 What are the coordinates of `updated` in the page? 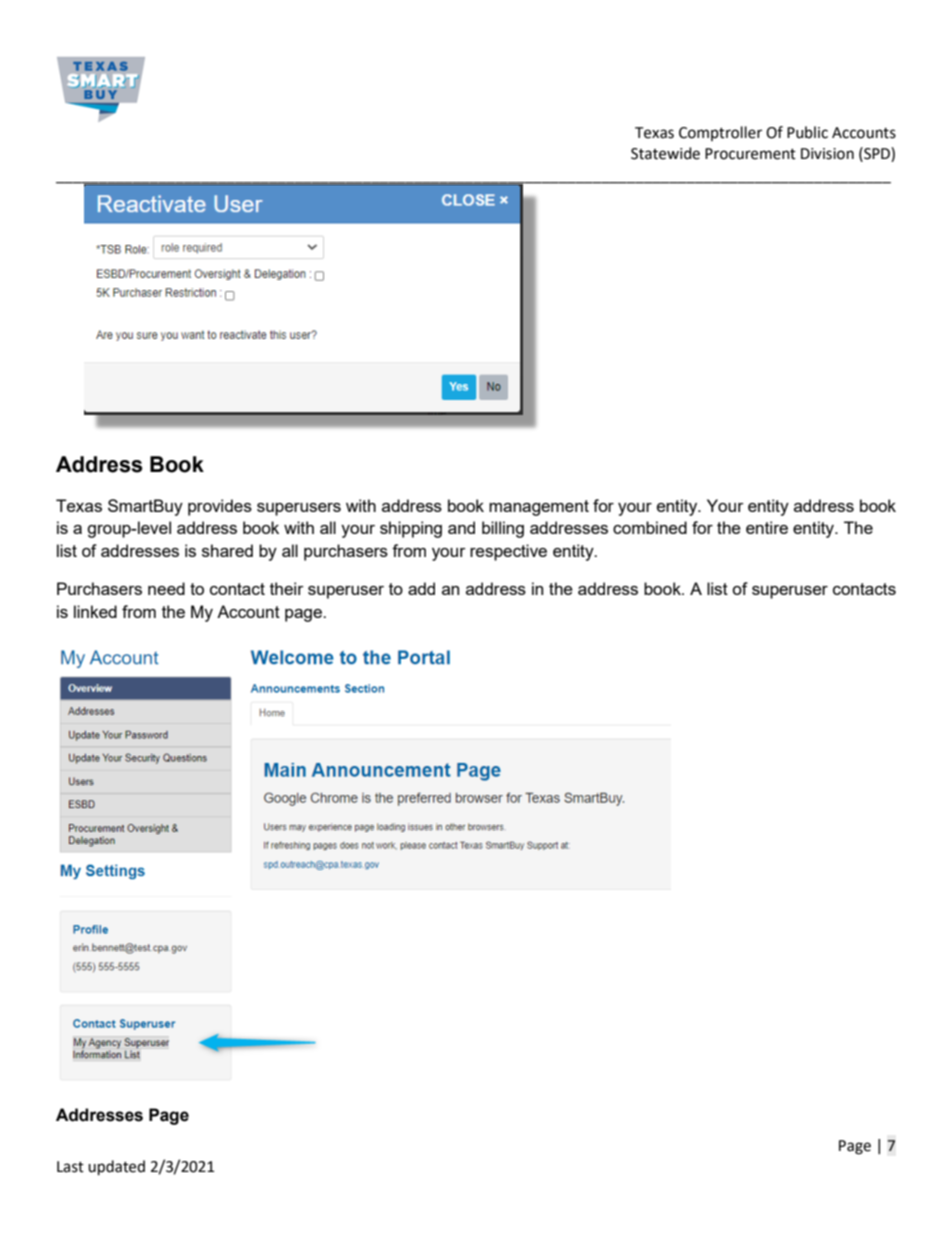 It's located at (116, 1168).
